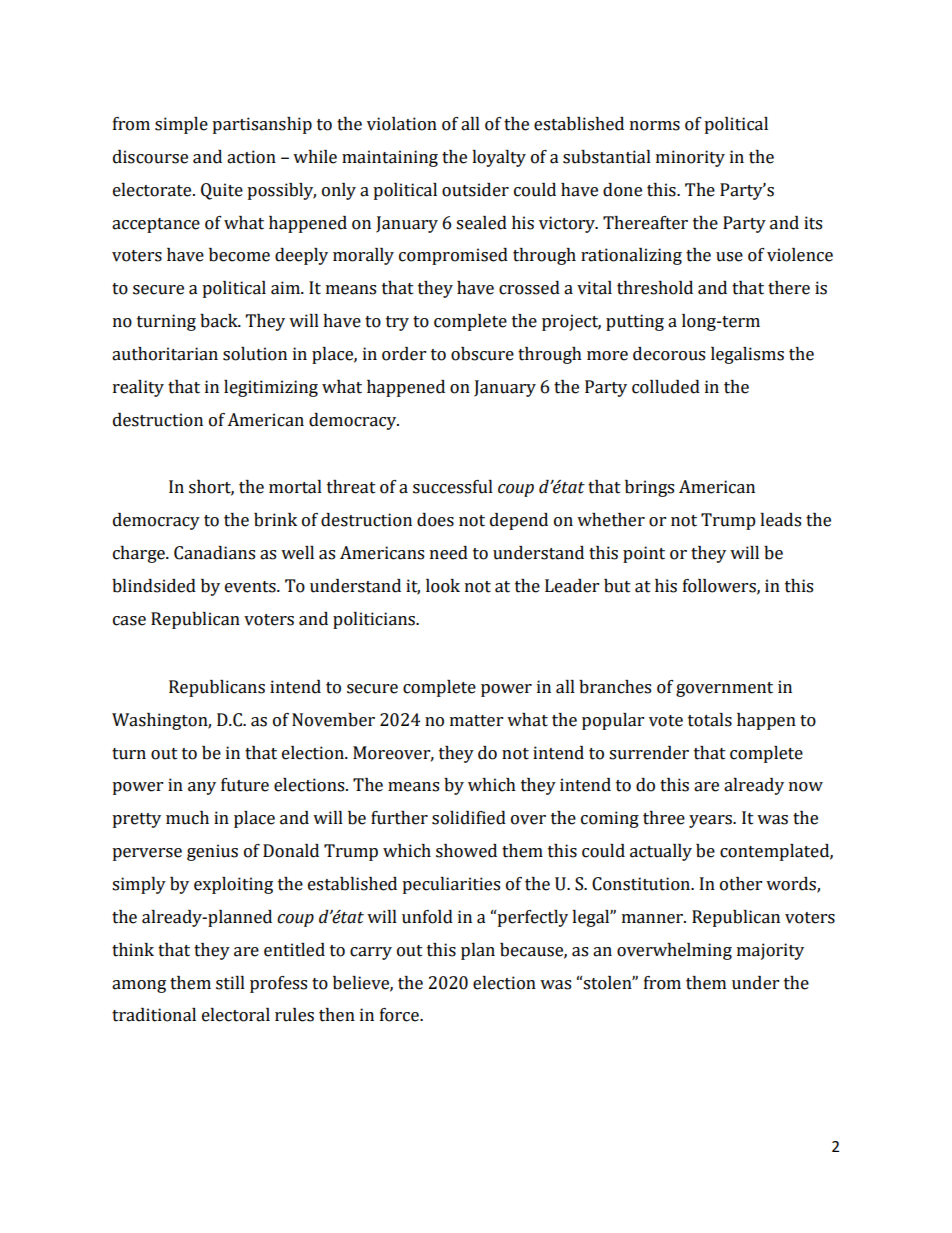 The image size is (952, 1233). What do you see at coordinates (449, 553) in the document?
I see `need` at bounding box center [449, 553].
